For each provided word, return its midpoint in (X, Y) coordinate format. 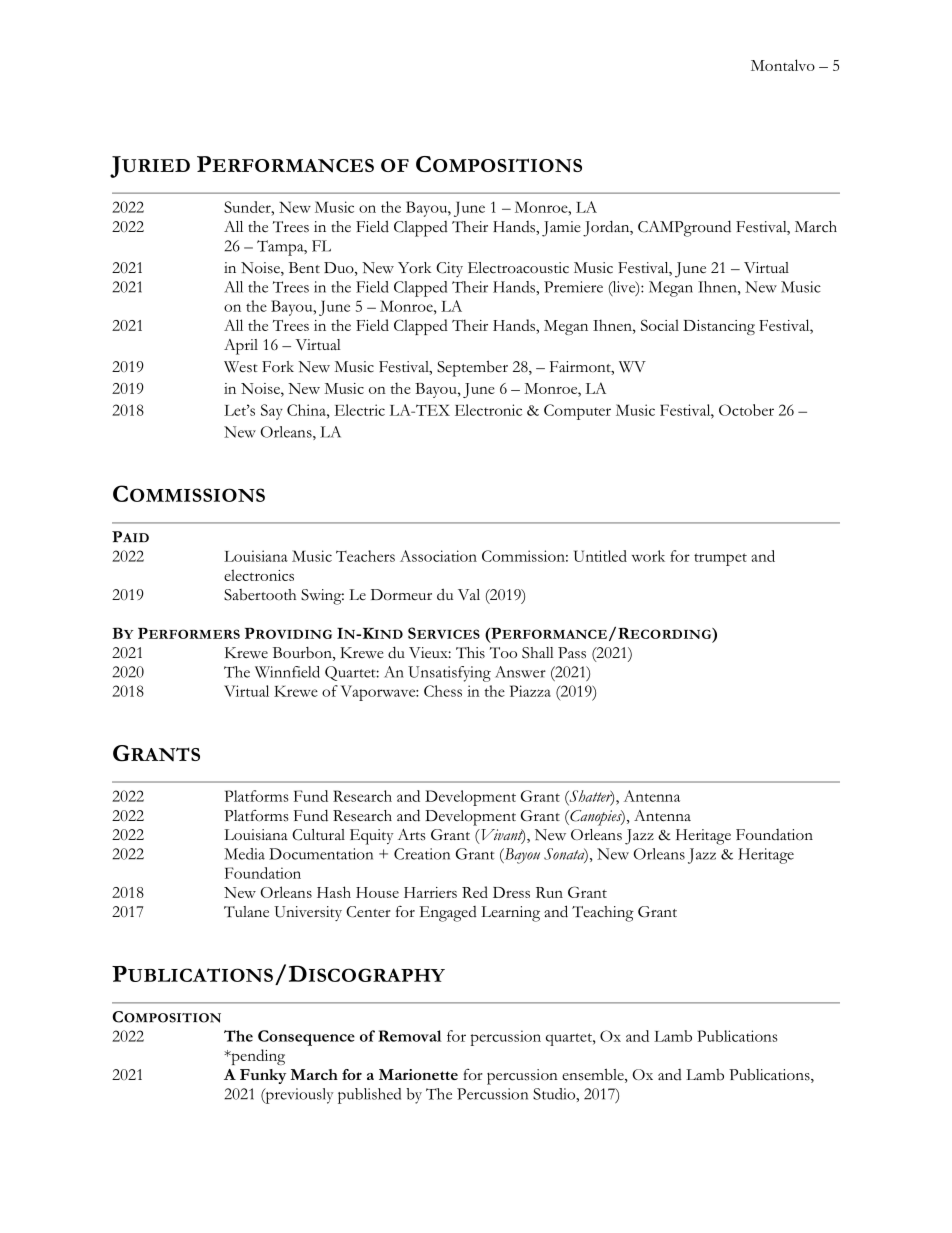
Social (660, 325)
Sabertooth (260, 595)
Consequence (306, 1038)
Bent (304, 268)
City (449, 269)
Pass (572, 653)
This (470, 653)
